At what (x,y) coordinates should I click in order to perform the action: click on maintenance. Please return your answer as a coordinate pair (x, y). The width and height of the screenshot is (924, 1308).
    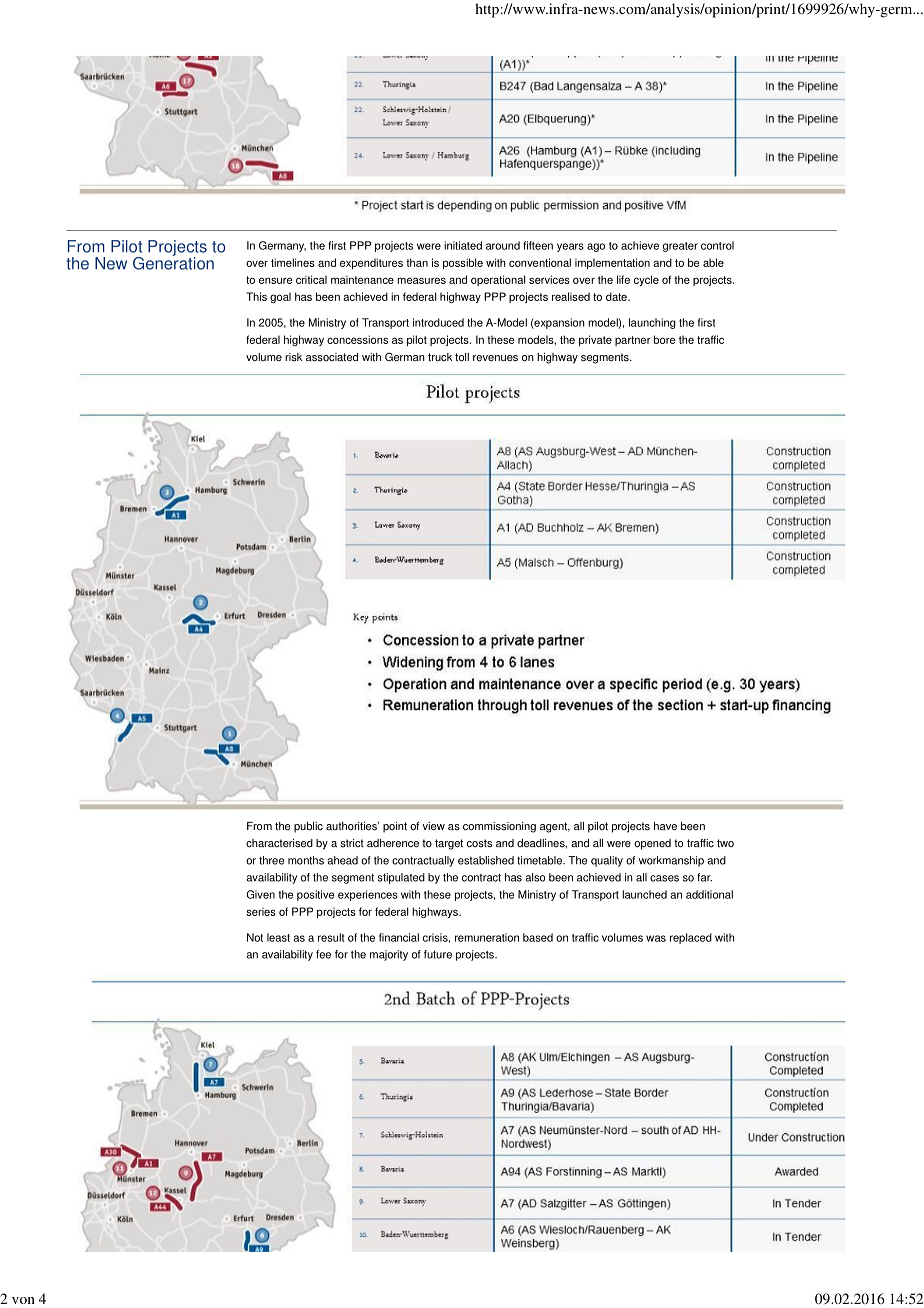
    Looking at the image, I should click on (362, 279).
